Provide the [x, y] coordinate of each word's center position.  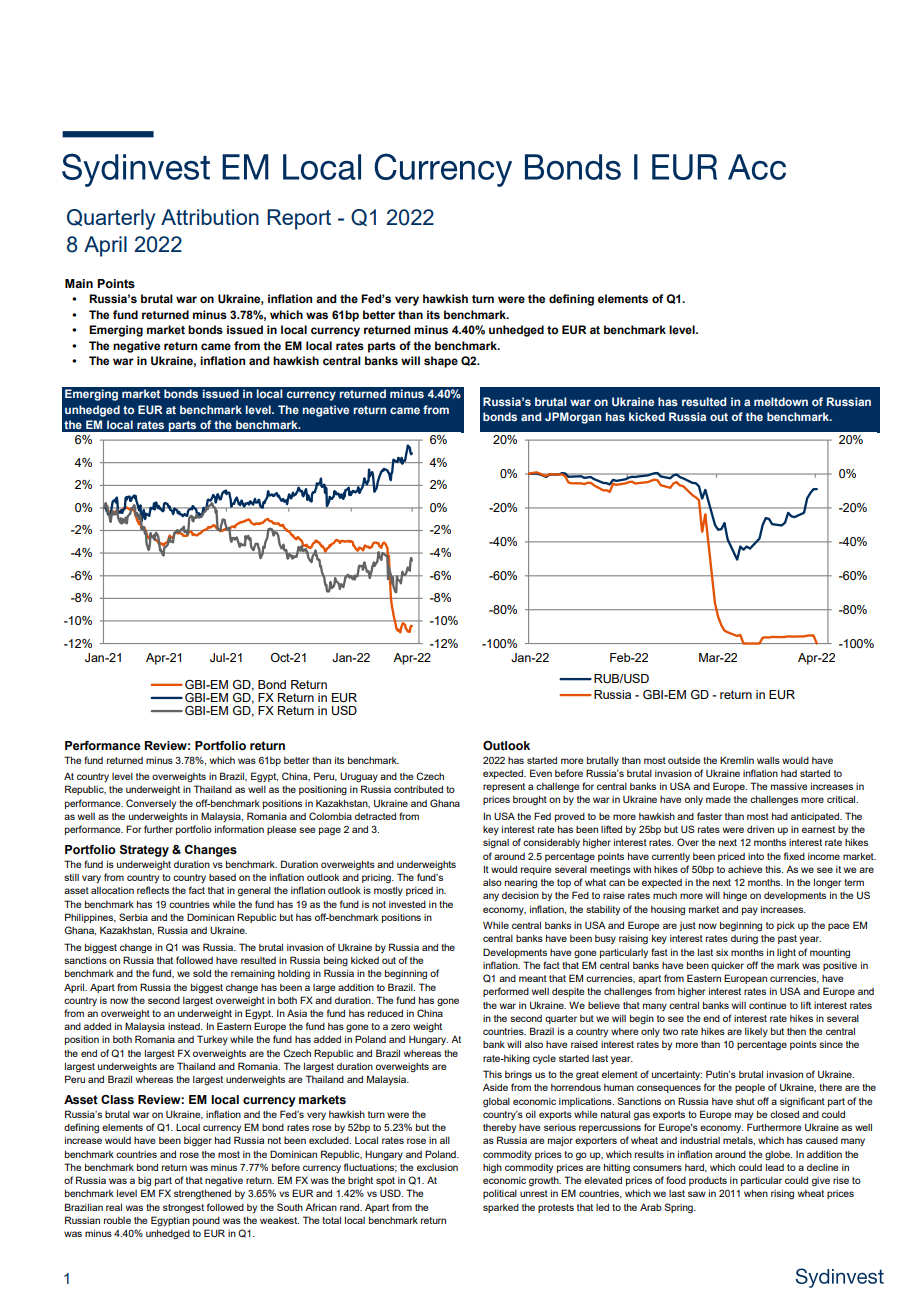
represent [504, 787]
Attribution [210, 217]
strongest [183, 1209]
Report [299, 219]
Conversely [151, 804]
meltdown [781, 401]
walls [768, 760]
